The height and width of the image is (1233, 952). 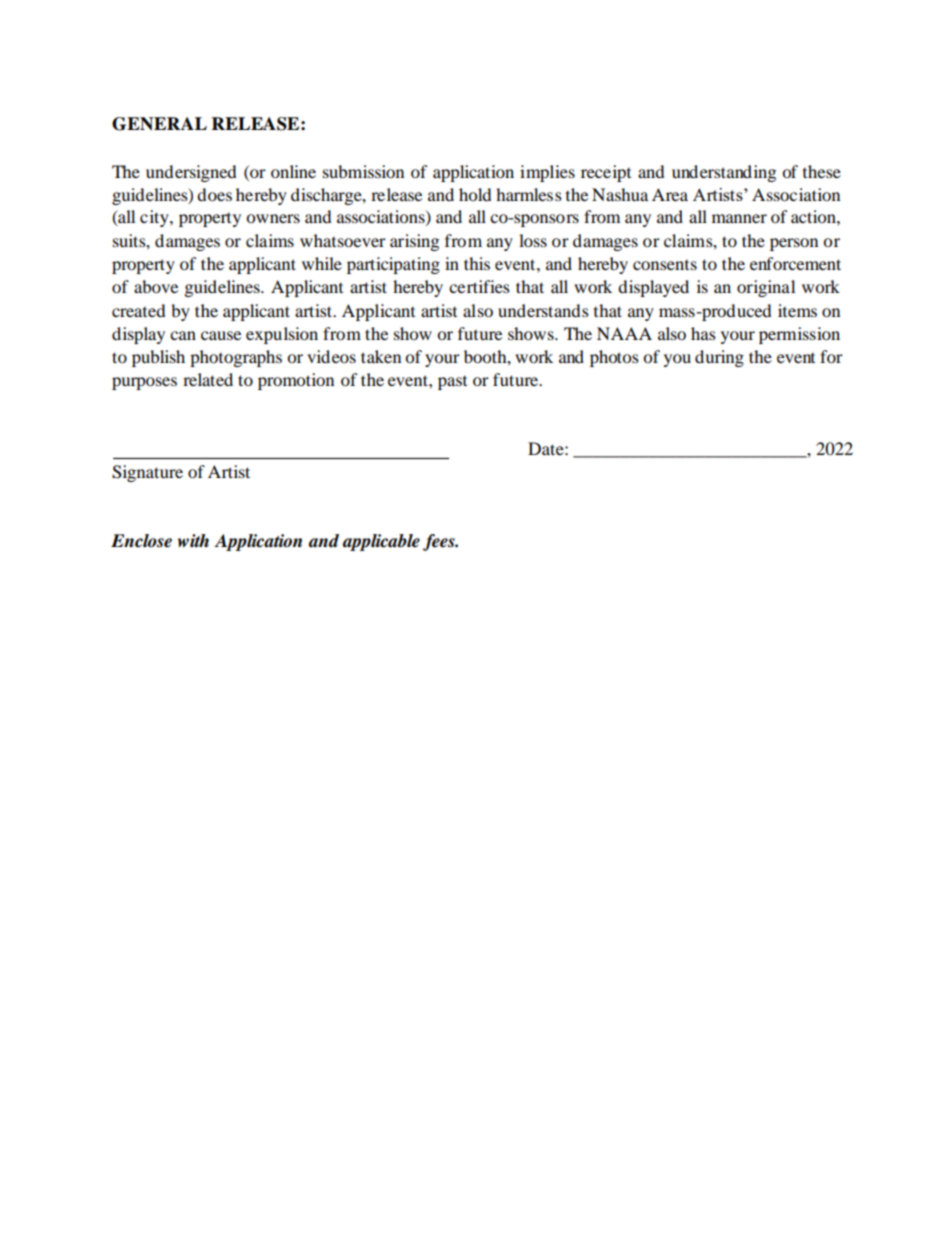 I want to click on photos, so click(x=614, y=358).
